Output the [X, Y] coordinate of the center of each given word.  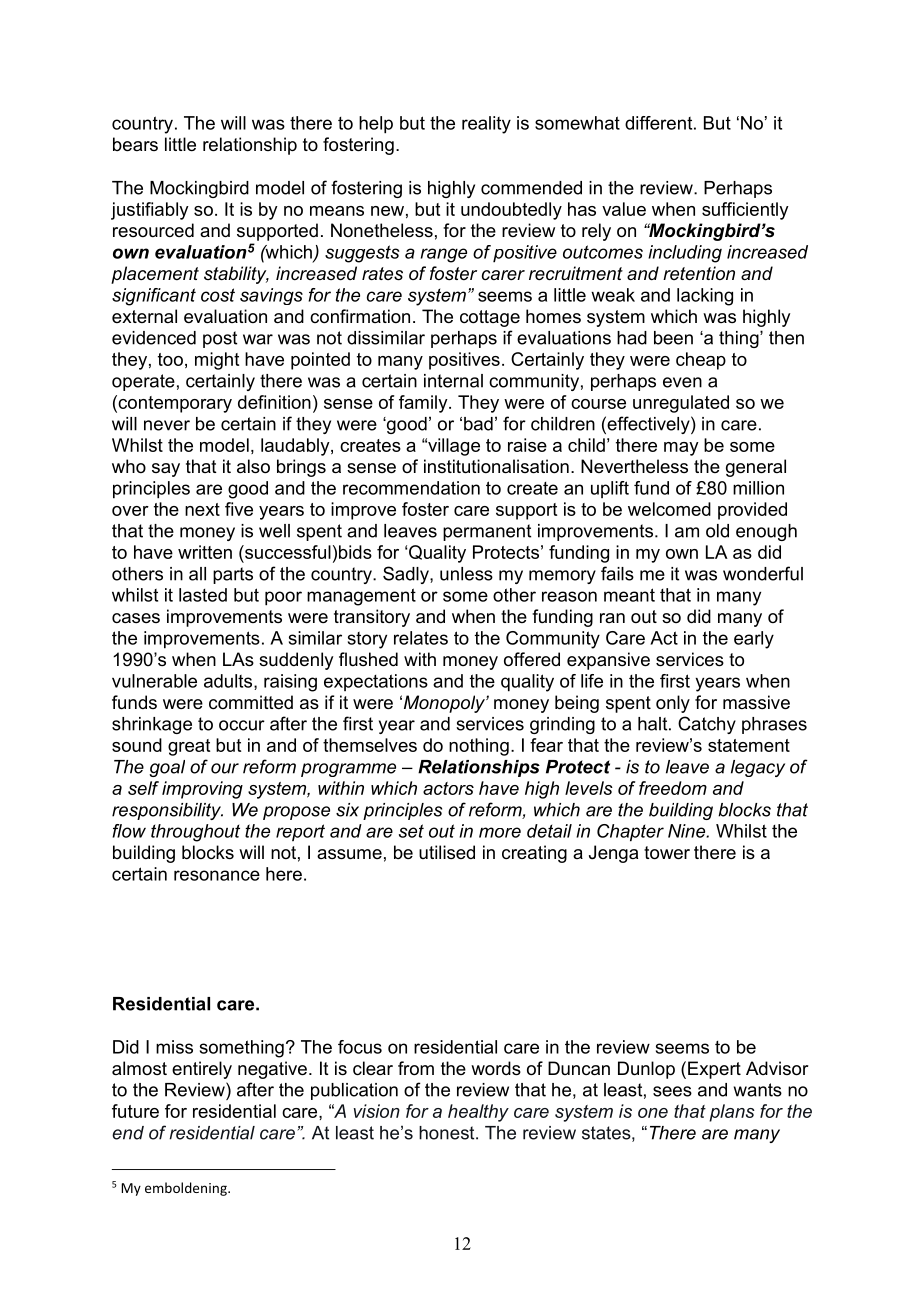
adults [229, 682]
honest [448, 1133]
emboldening [187, 1189]
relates [421, 638]
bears [135, 144]
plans [732, 1113]
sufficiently [745, 211]
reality [486, 125]
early [754, 640]
